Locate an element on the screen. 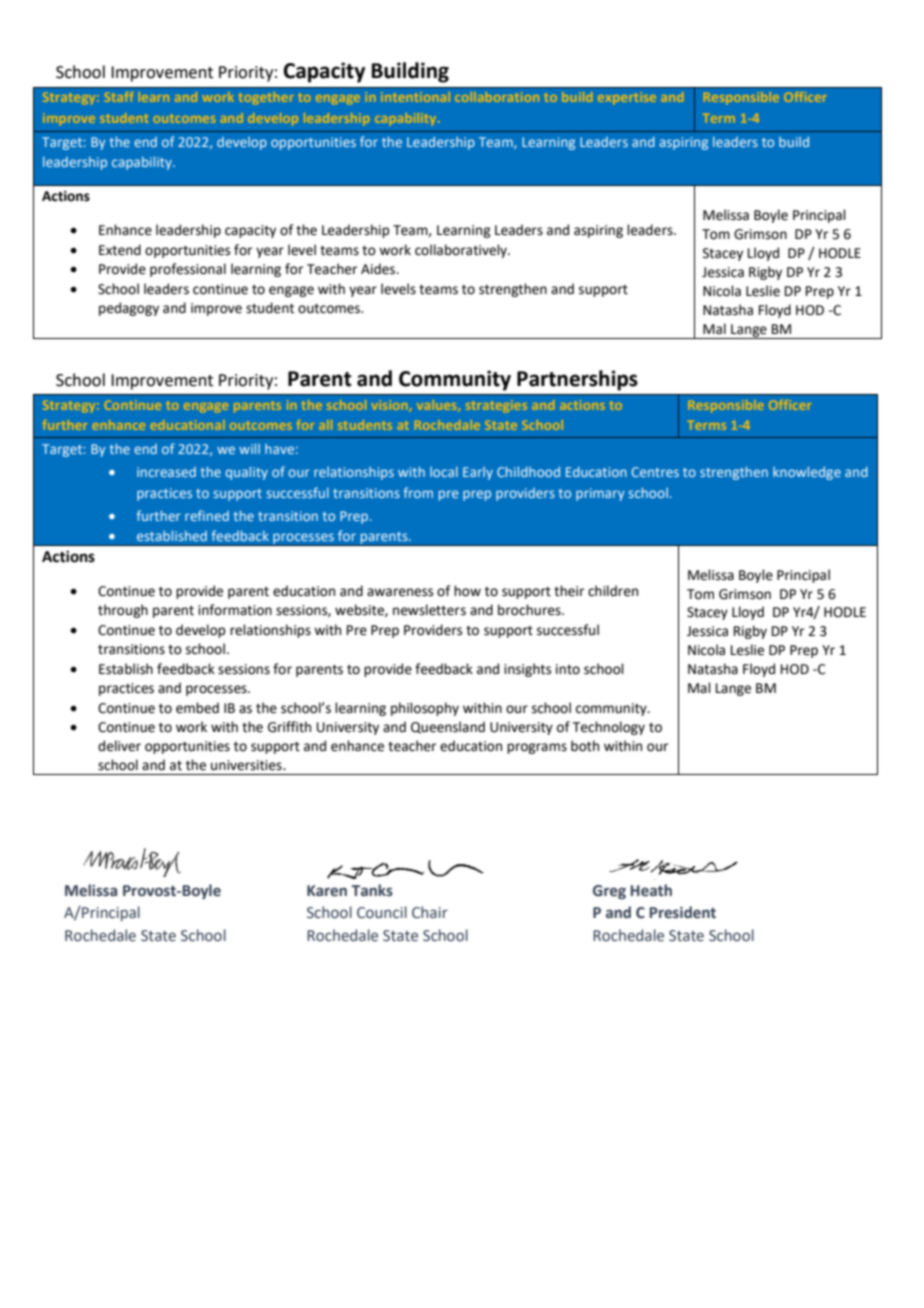  knowledge is located at coordinates (807, 473).
